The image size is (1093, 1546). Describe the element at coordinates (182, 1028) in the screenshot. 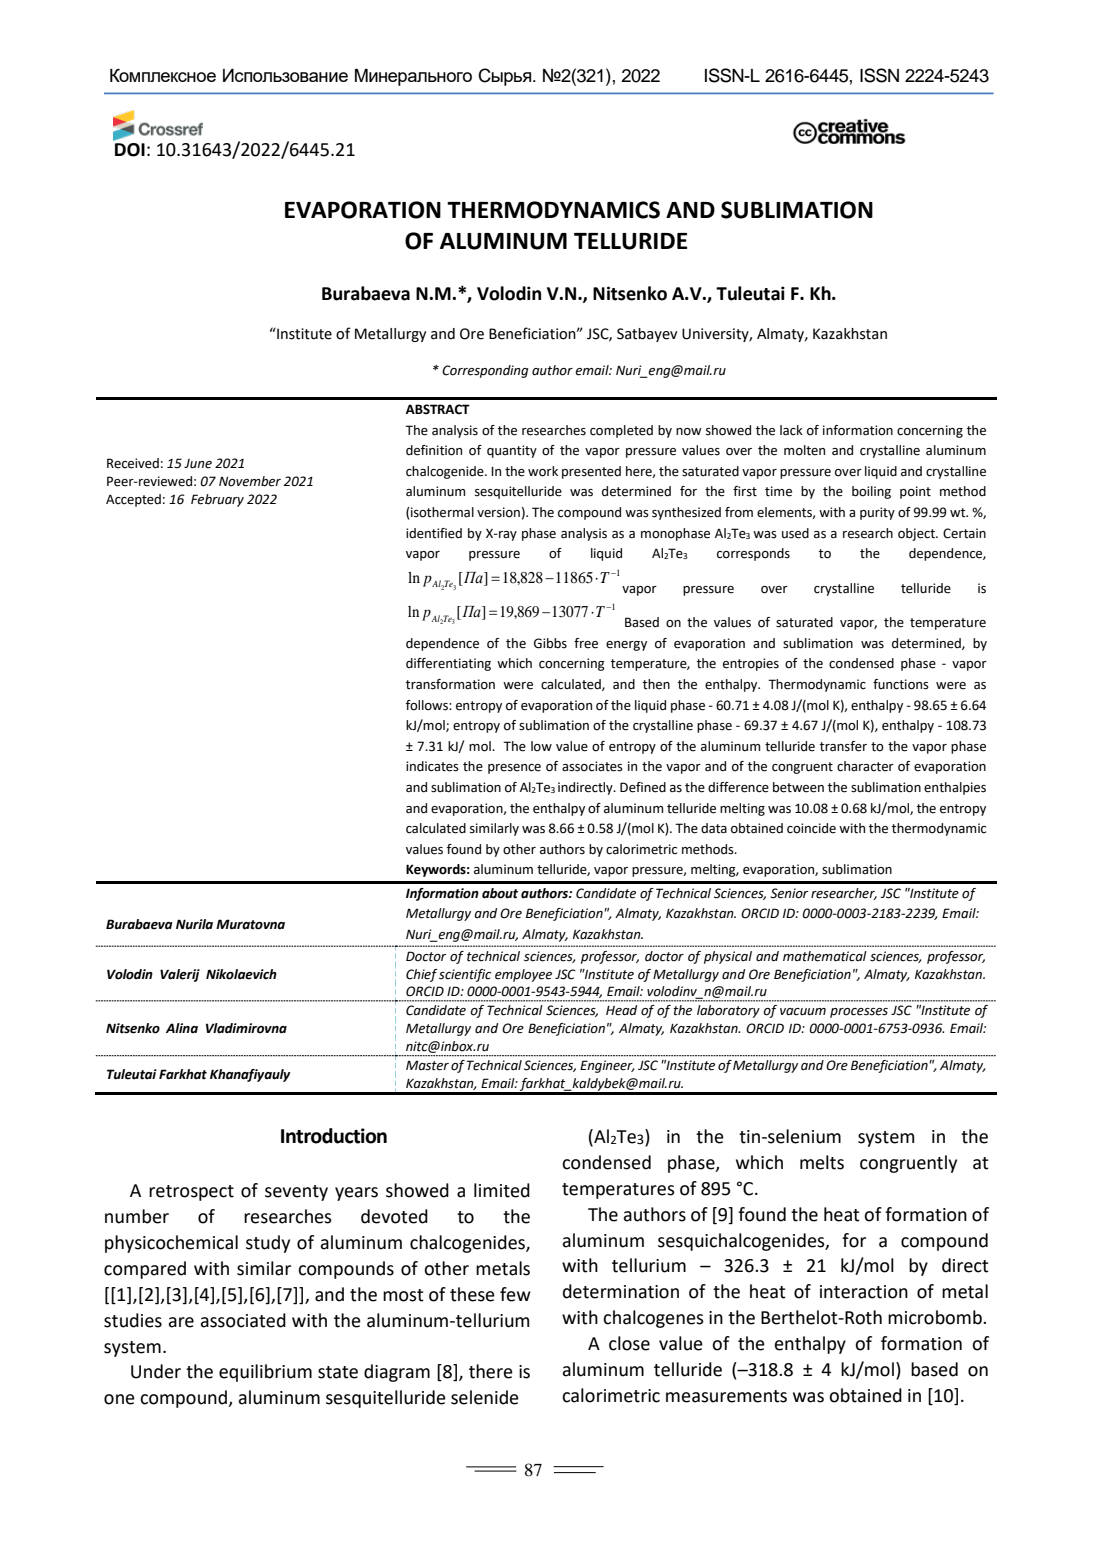

I see `Alina` at that location.
